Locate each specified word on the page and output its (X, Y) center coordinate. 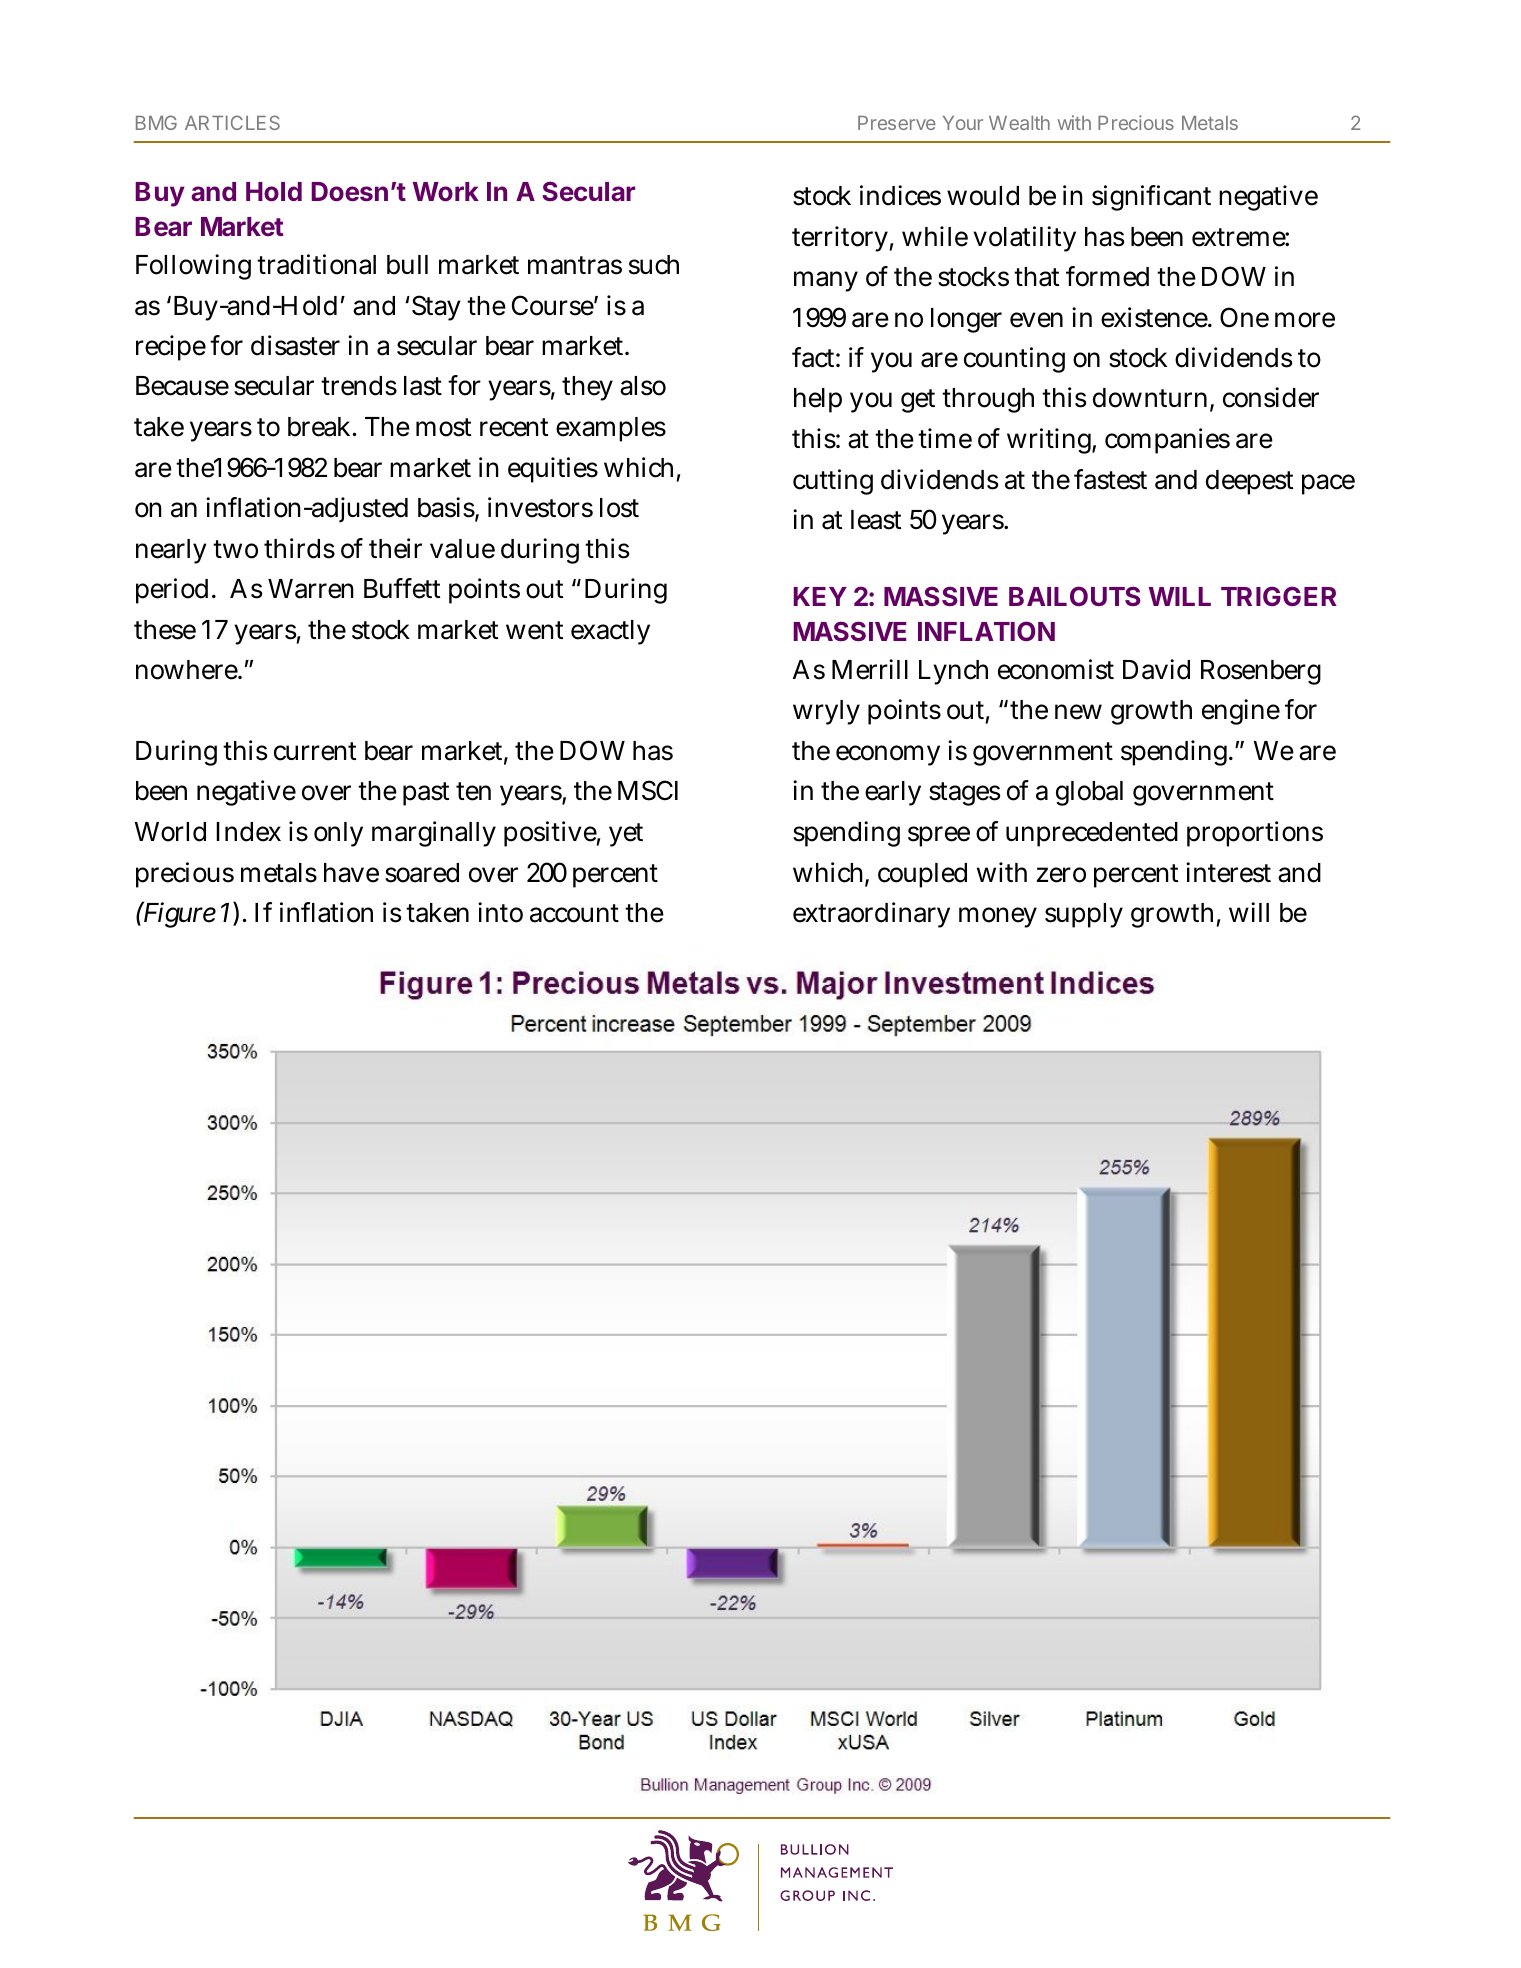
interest (1228, 872)
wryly (826, 712)
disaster (295, 345)
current (315, 751)
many (826, 281)
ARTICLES (232, 122)
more (1305, 320)
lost (619, 508)
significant (1151, 198)
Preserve (897, 123)
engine (1241, 712)
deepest (1249, 482)
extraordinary (871, 915)
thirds (299, 548)
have (351, 873)
